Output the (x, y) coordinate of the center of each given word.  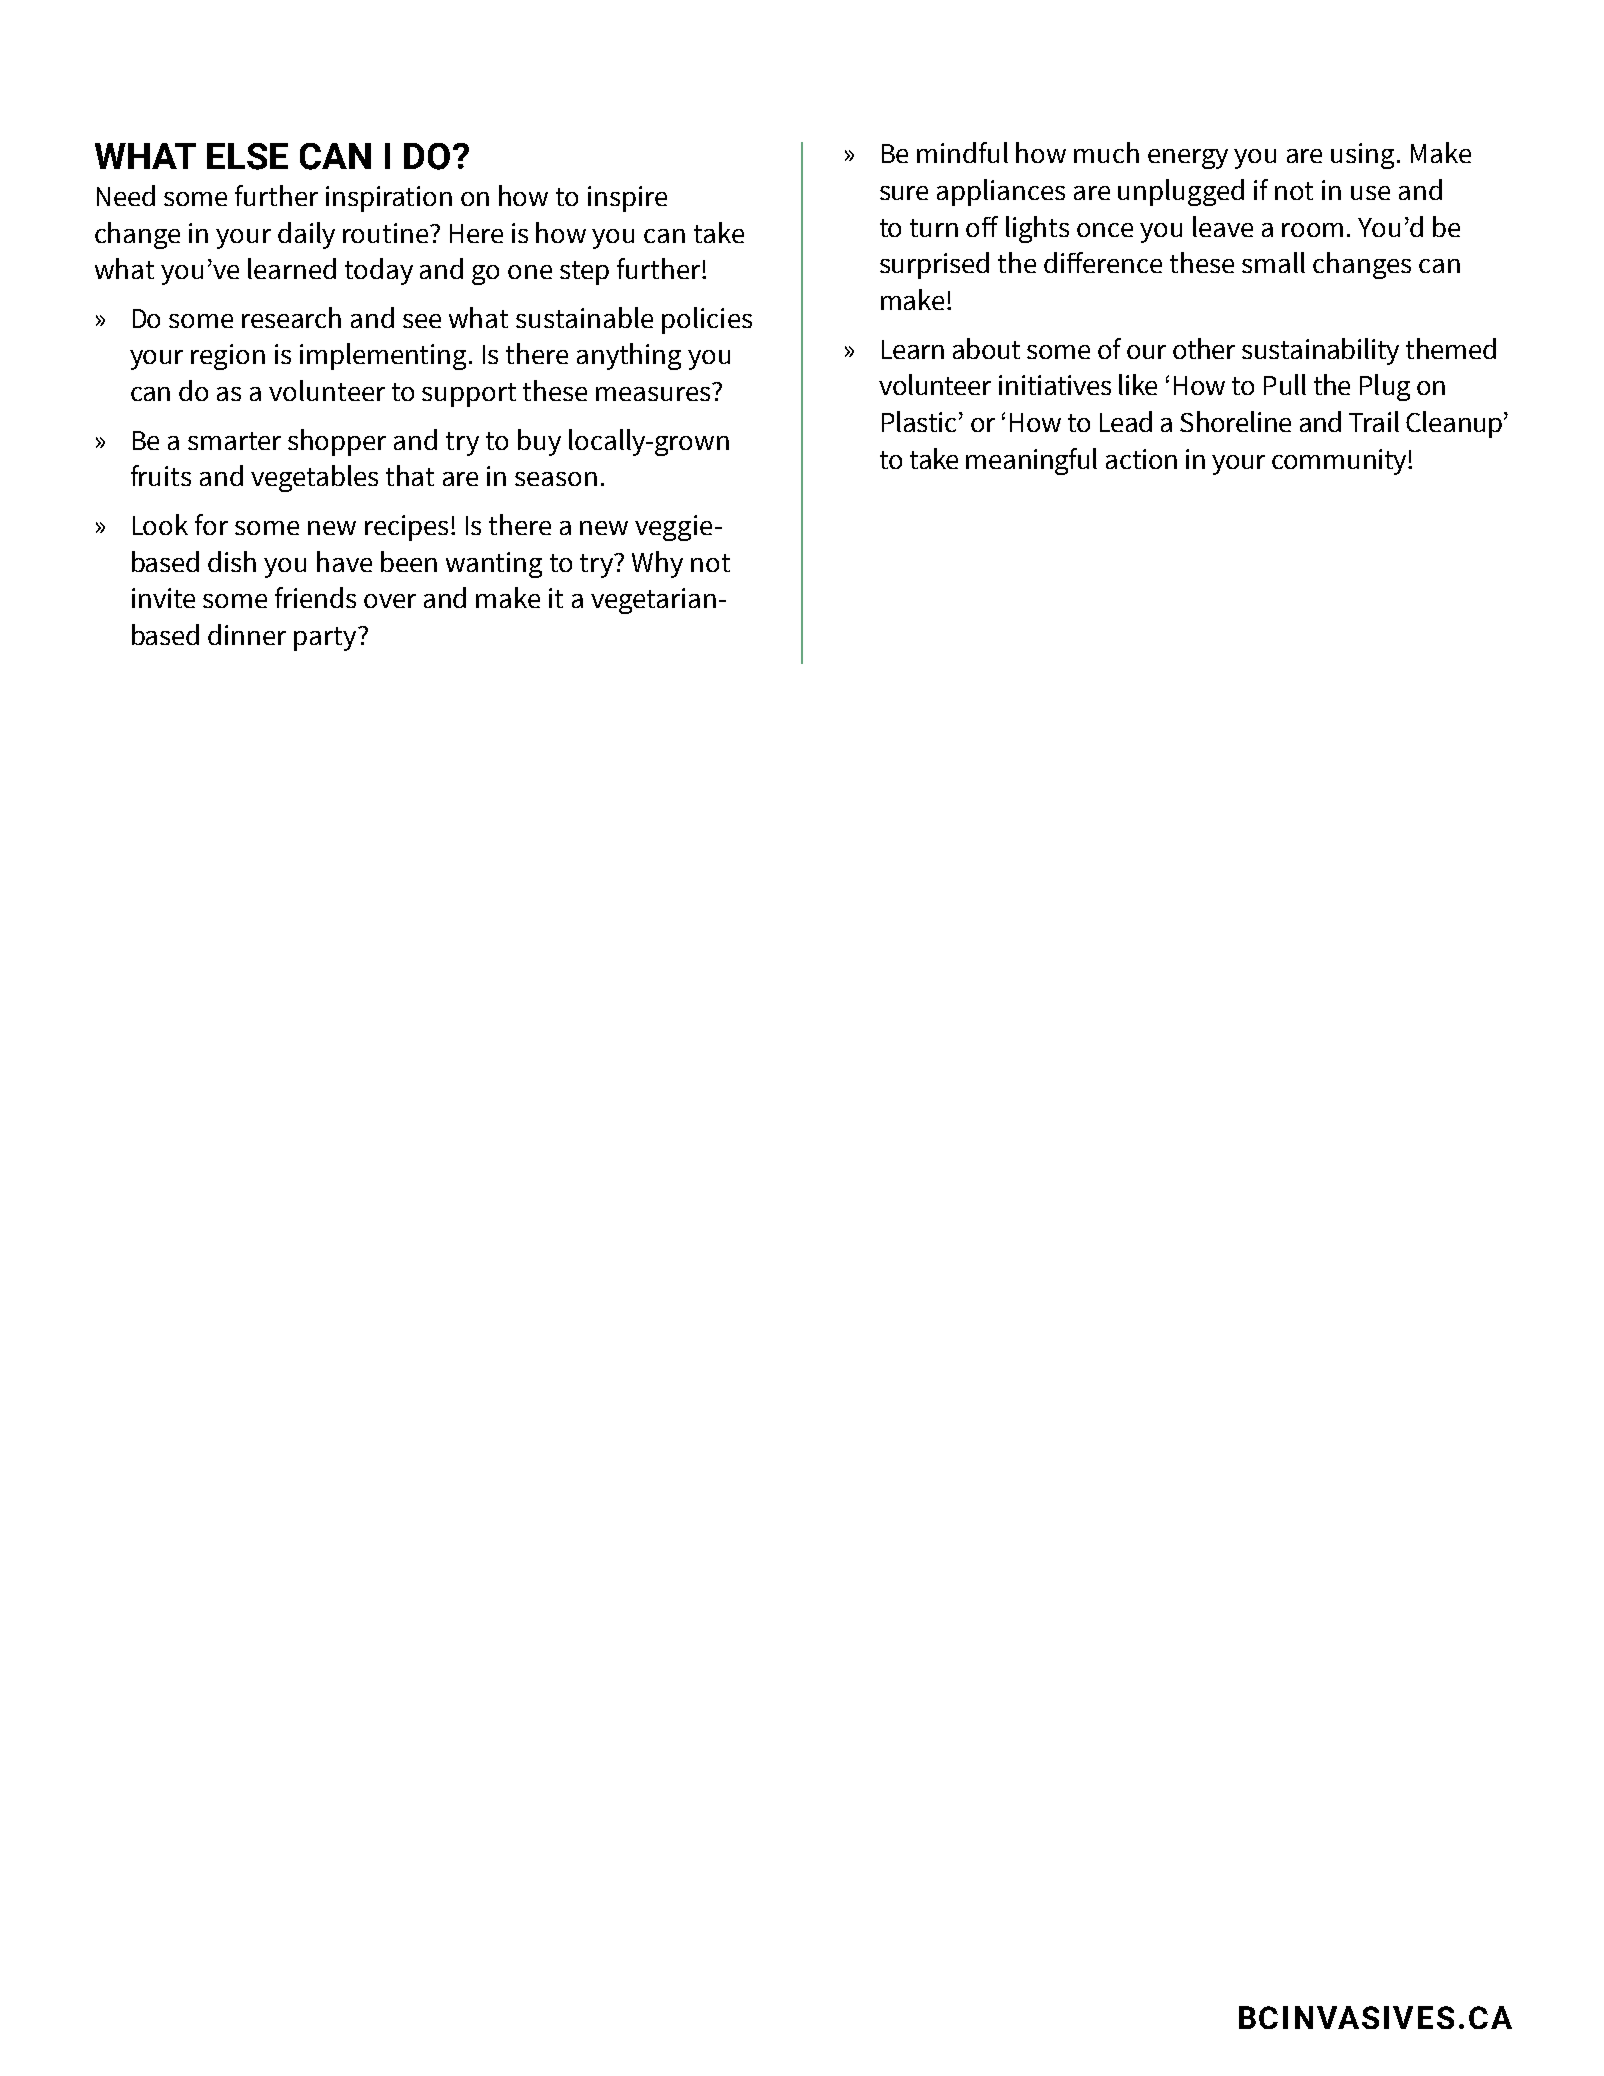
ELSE (247, 156)
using (1362, 156)
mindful (962, 152)
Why (657, 564)
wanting (494, 565)
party (326, 639)
